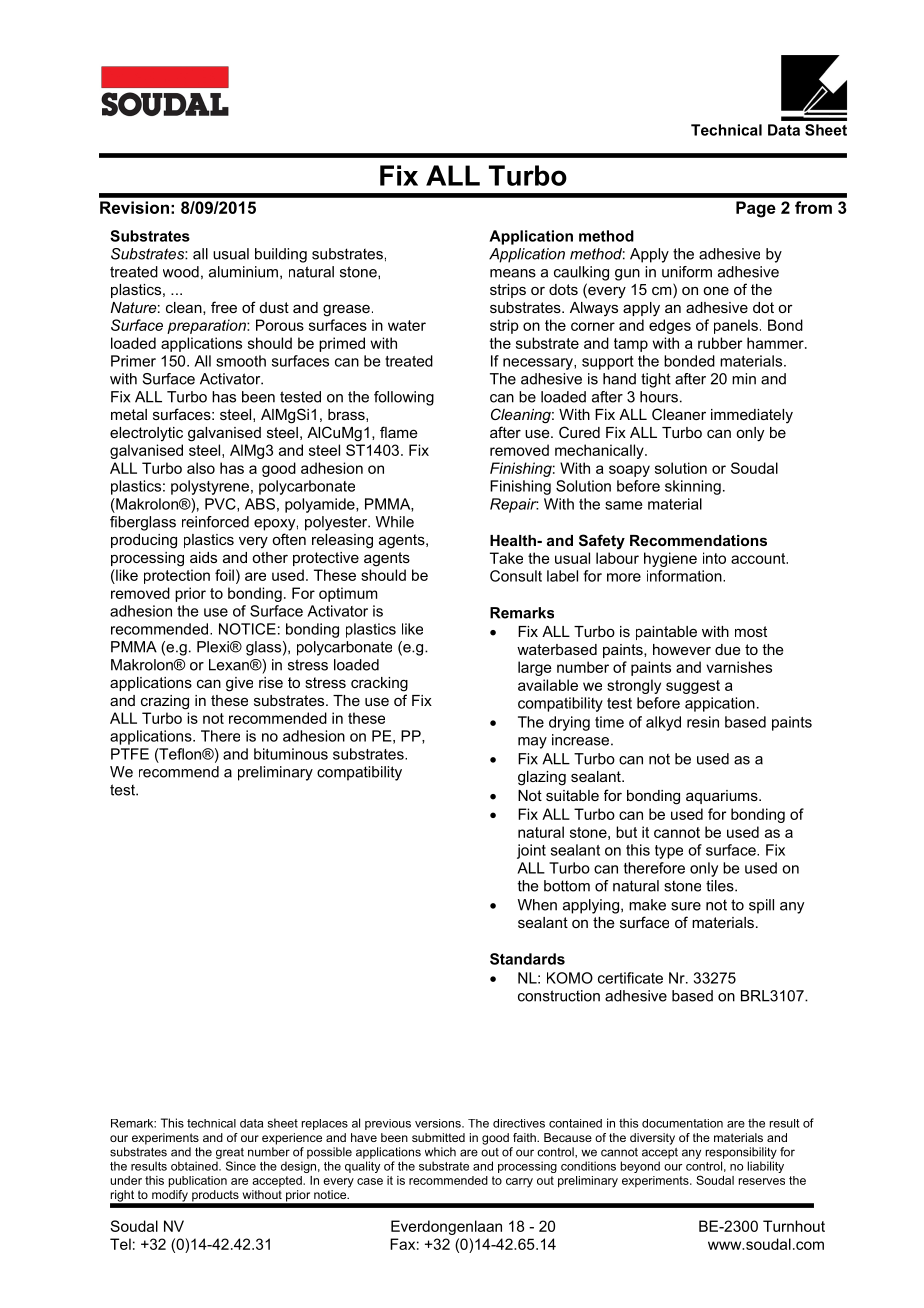 The width and height of the page is (924, 1308). What do you see at coordinates (513, 273) in the page?
I see `means` at bounding box center [513, 273].
